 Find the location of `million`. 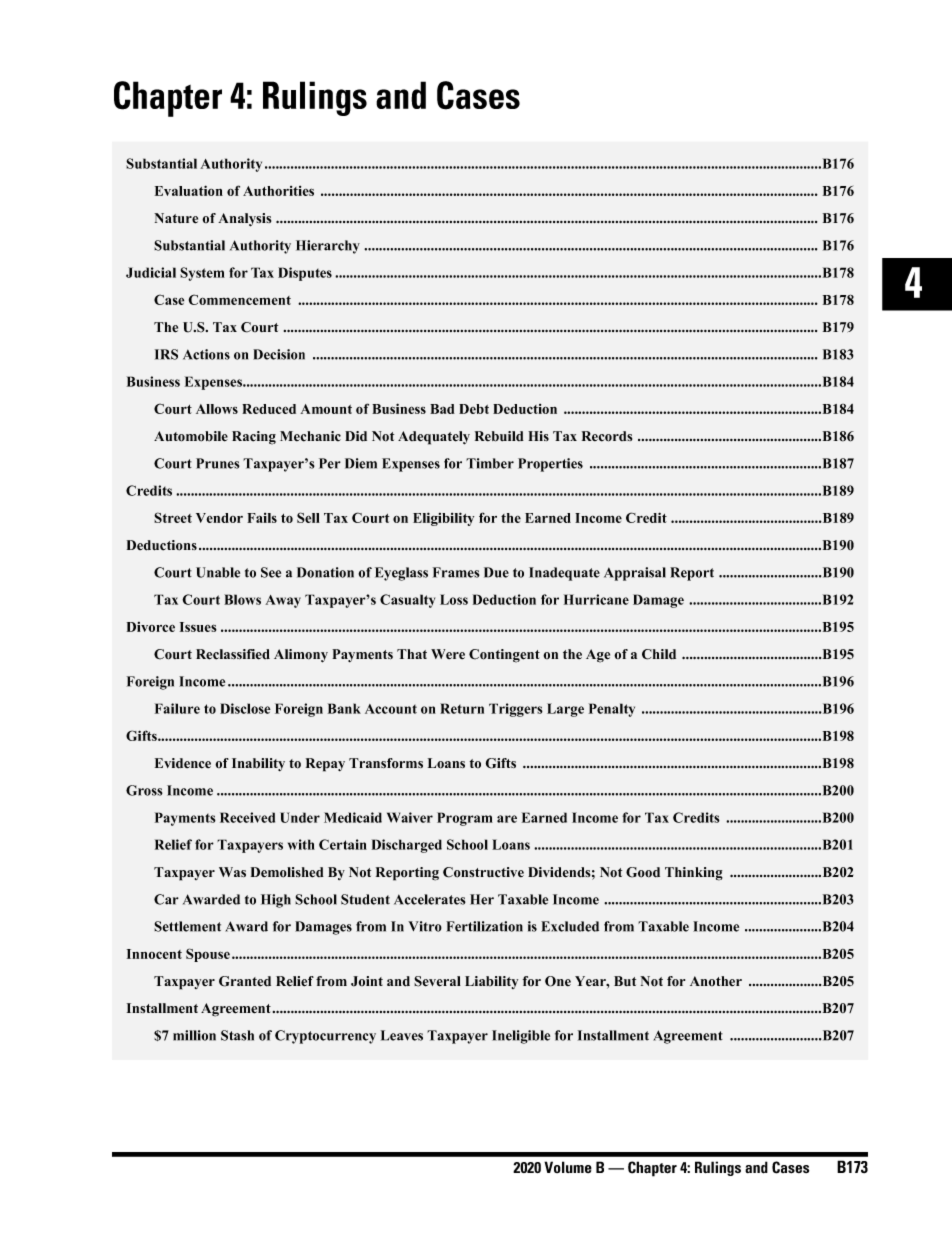

million is located at coordinates (194, 1035).
